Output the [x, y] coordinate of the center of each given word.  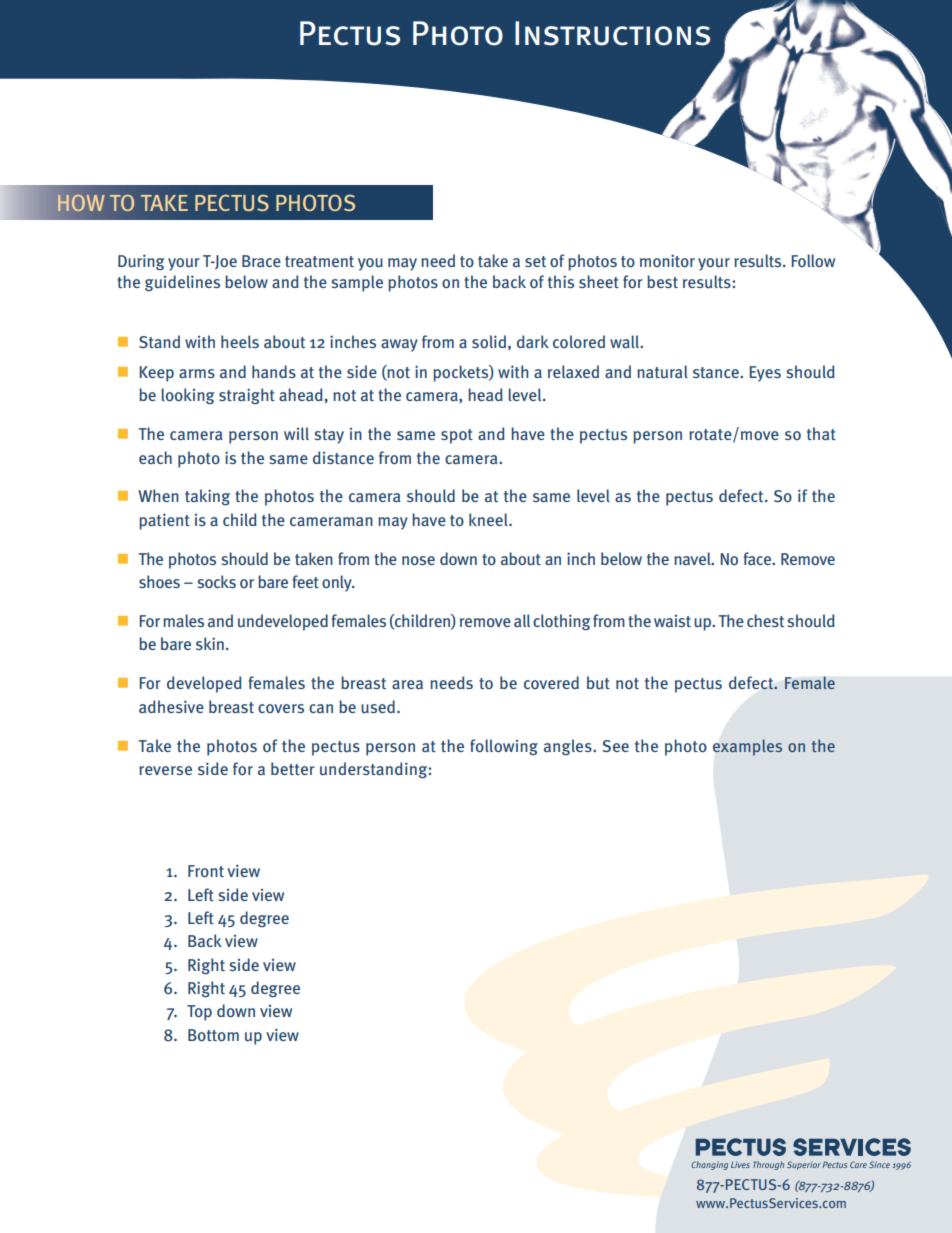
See [616, 746]
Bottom [213, 1035]
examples [747, 747]
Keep [156, 374]
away [399, 345]
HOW [81, 203]
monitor [667, 260]
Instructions [612, 33]
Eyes [765, 374]
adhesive [171, 706]
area [407, 684]
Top [199, 1013]
